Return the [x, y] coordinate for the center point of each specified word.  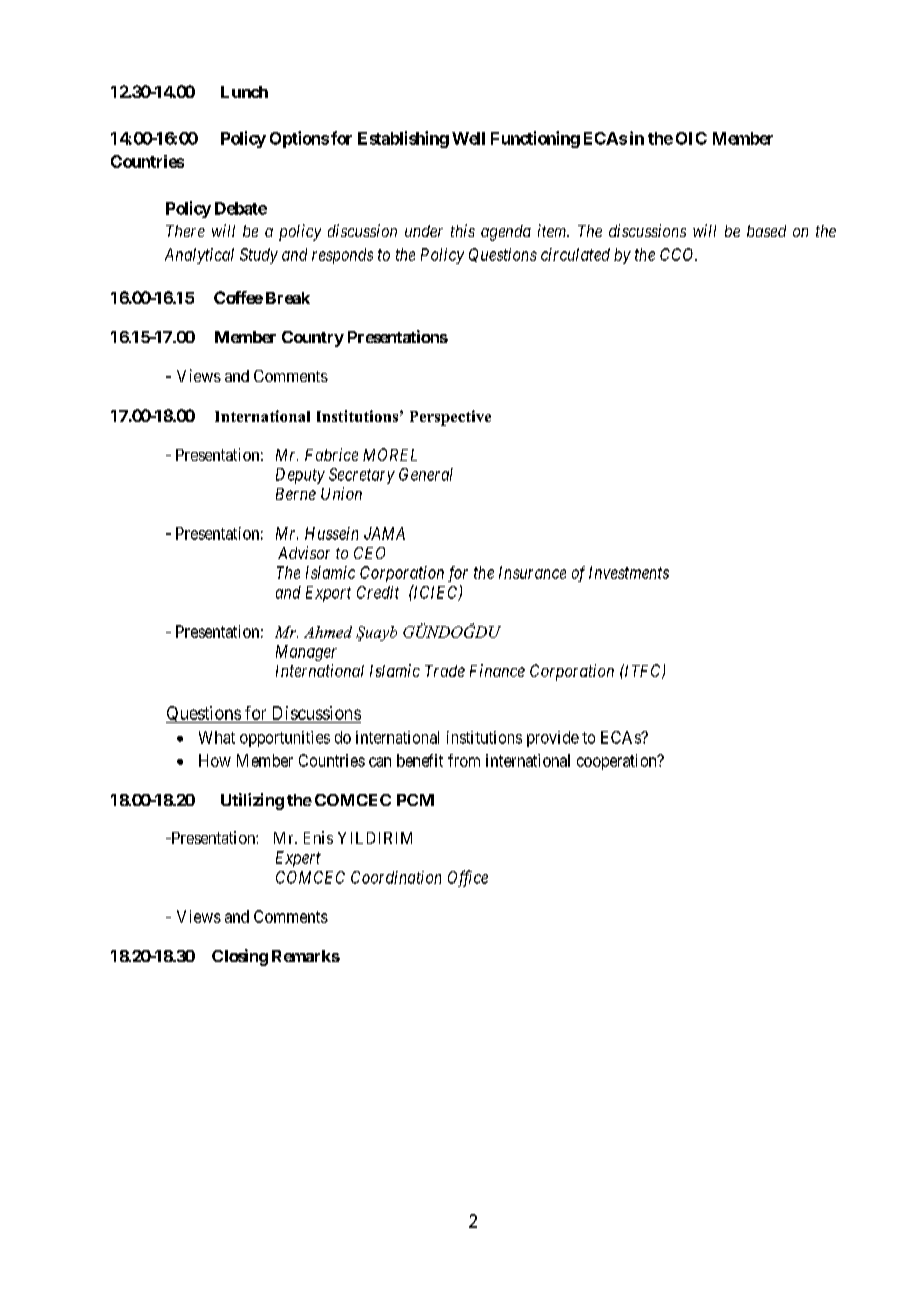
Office [468, 878]
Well [468, 138]
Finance [497, 670]
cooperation [618, 762]
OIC [691, 138]
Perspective [450, 418]
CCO [678, 254]
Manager [306, 653]
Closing [240, 957]
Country [313, 339]
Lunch [244, 92]
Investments [629, 572]
